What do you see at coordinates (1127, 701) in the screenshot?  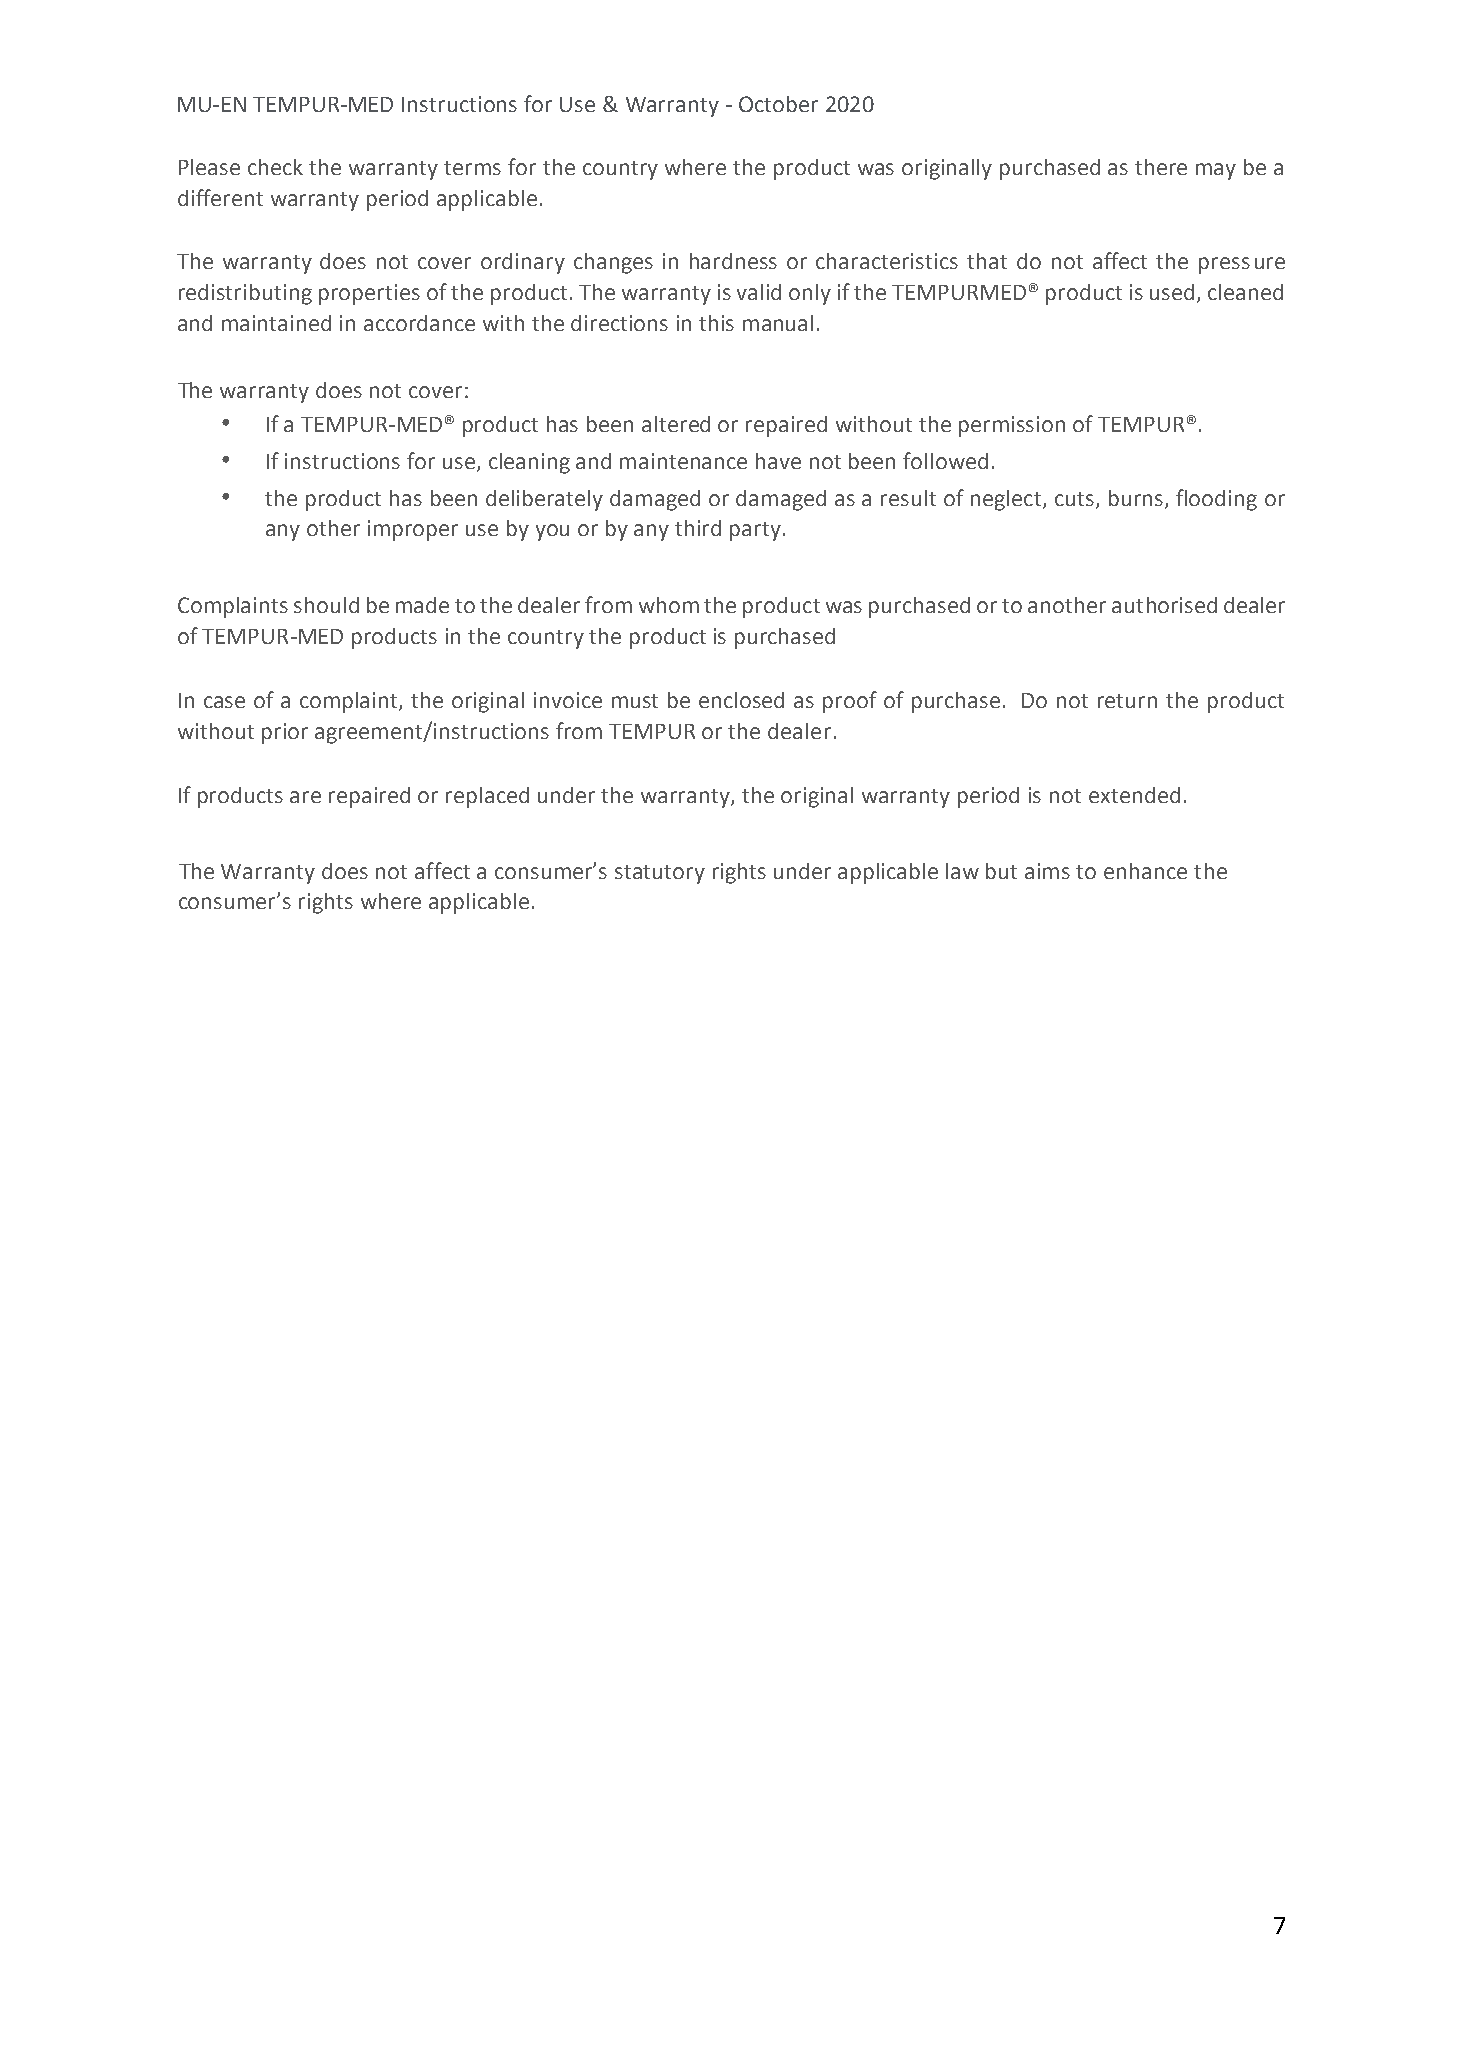 I see `return` at bounding box center [1127, 701].
